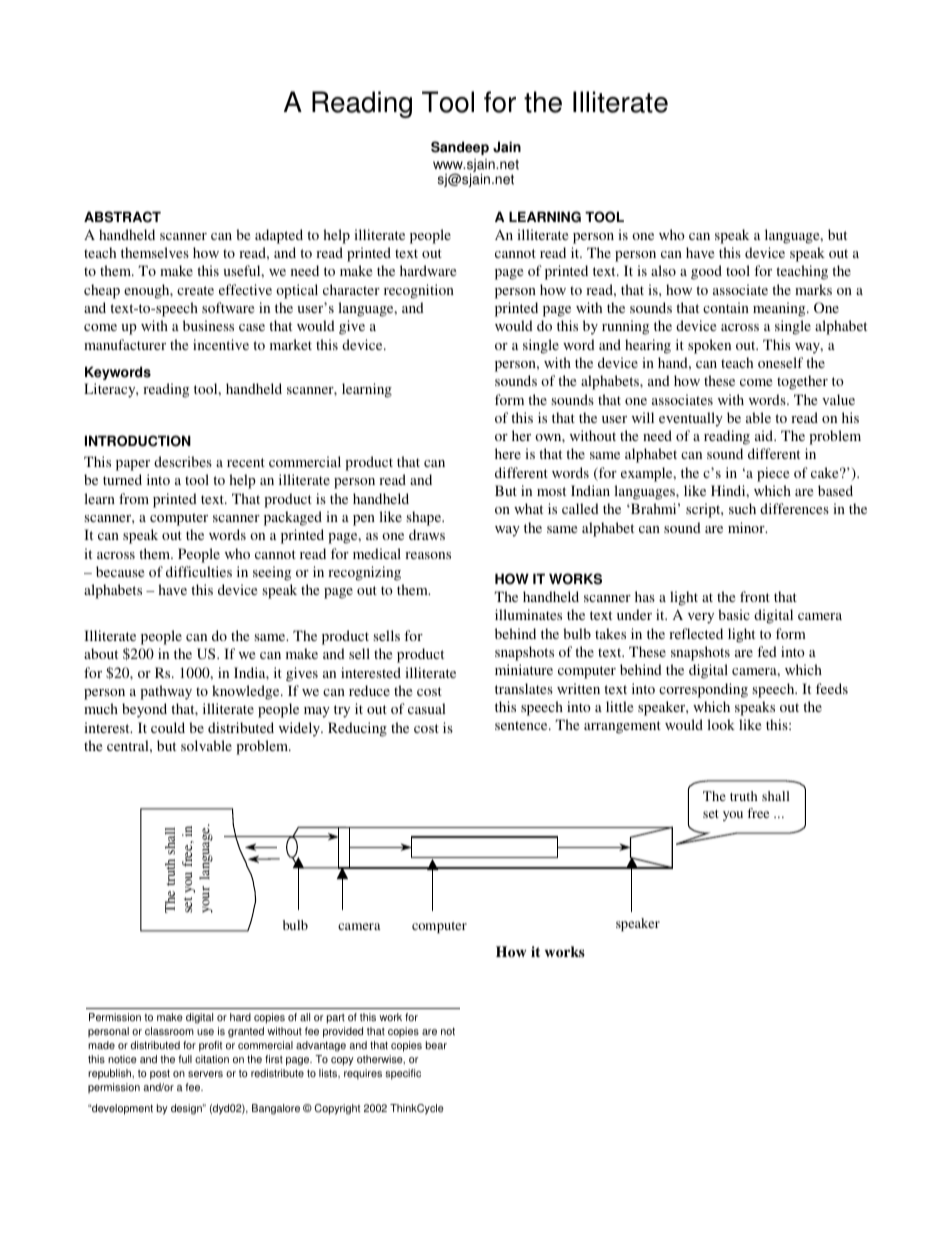  I want to click on ABSTRACT, so click(122, 217).
